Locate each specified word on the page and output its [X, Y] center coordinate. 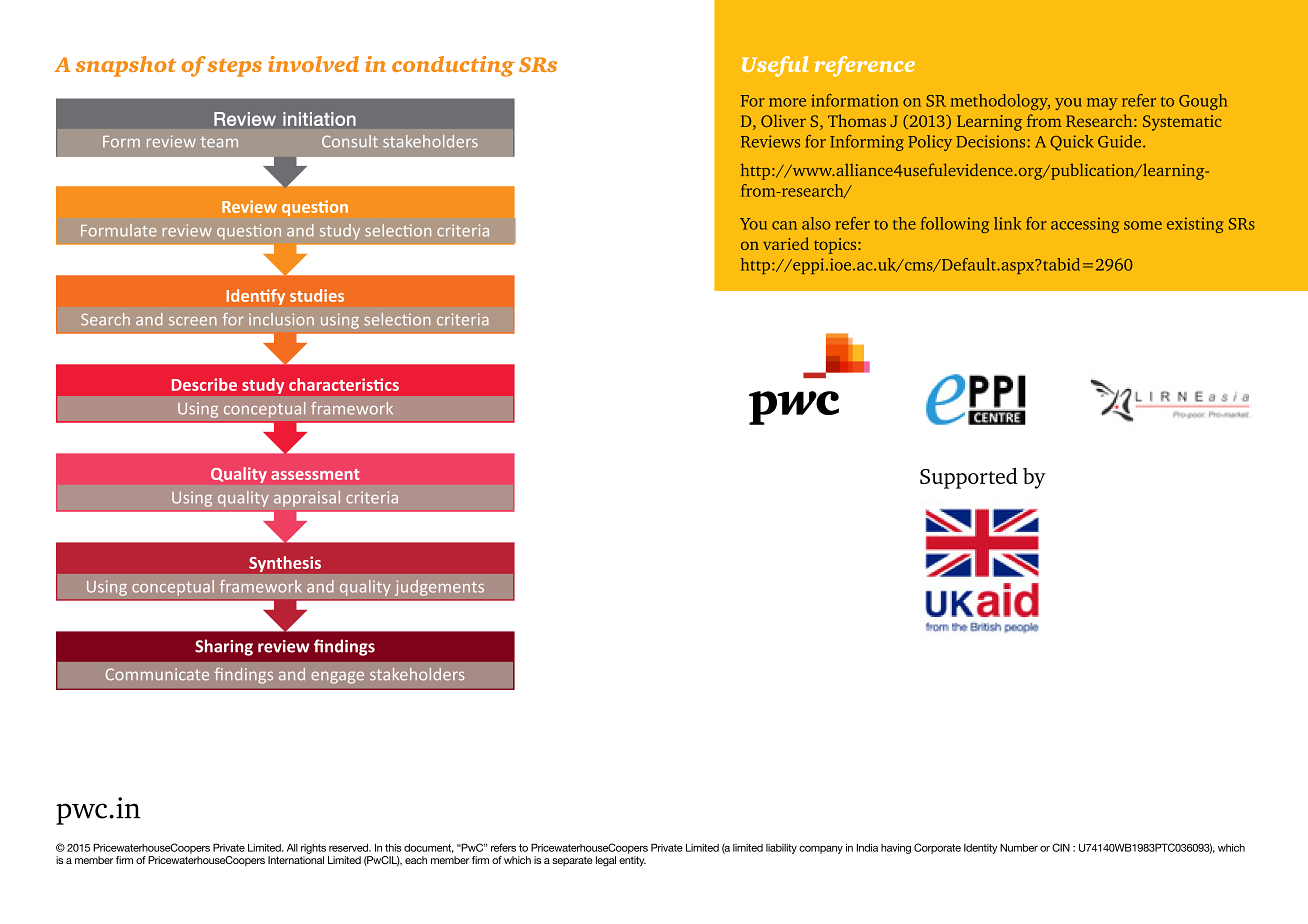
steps [234, 67]
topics [836, 246]
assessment [315, 474]
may [1102, 104]
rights [313, 849]
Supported [969, 478]
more [787, 102]
